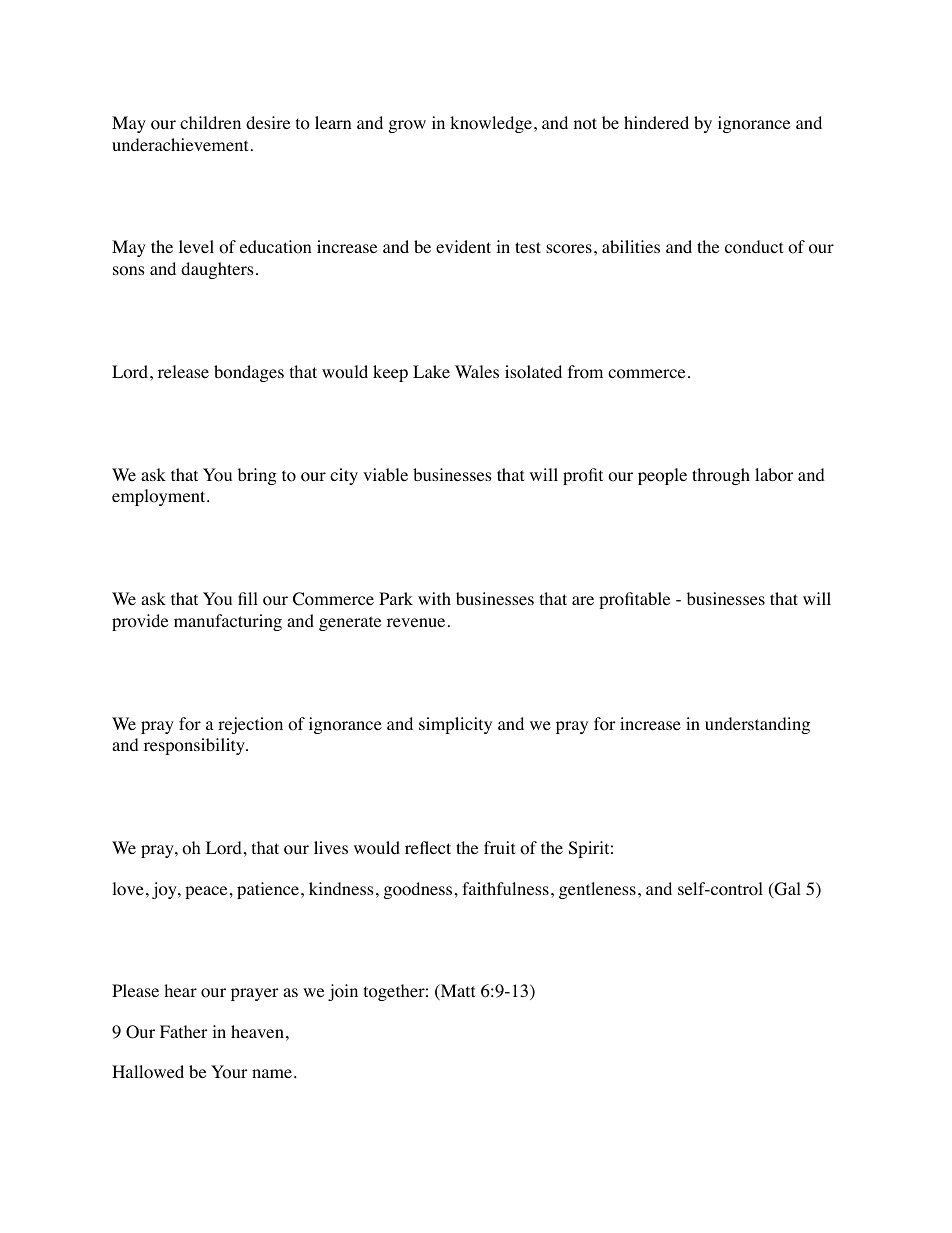  I want to click on join, so click(343, 992).
